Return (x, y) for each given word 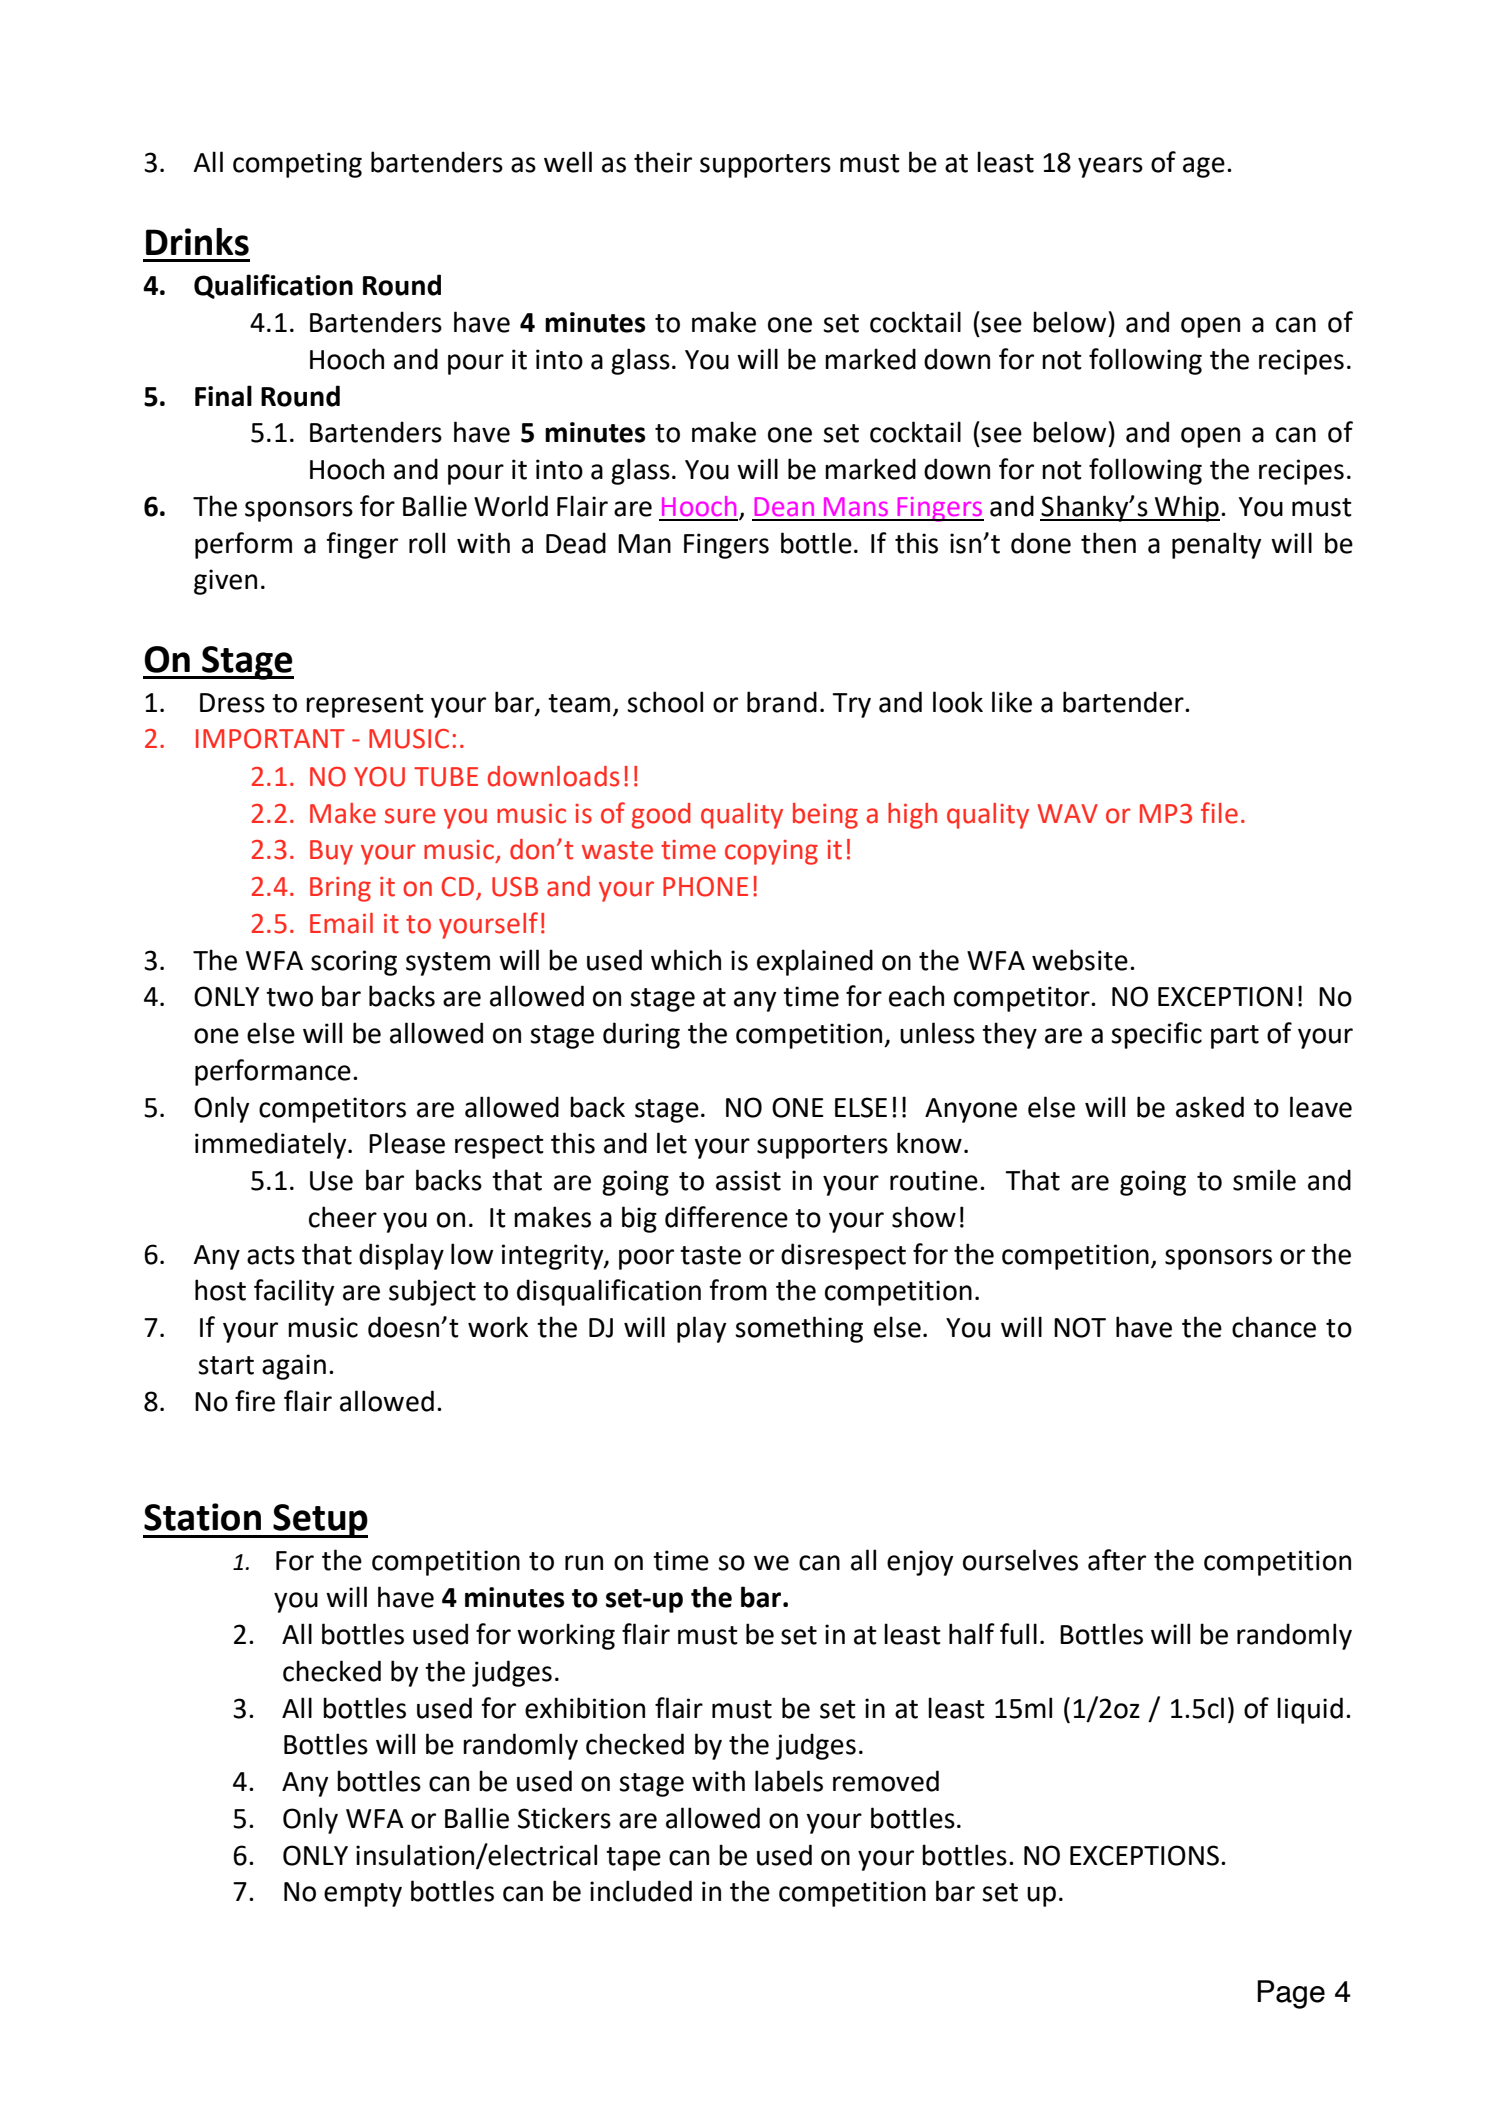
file (1219, 813)
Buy (331, 852)
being (825, 816)
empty (363, 1895)
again (294, 1367)
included (641, 1891)
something (799, 1329)
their (663, 162)
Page (1291, 1994)
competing (297, 165)
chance (1274, 1327)
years (1110, 167)
